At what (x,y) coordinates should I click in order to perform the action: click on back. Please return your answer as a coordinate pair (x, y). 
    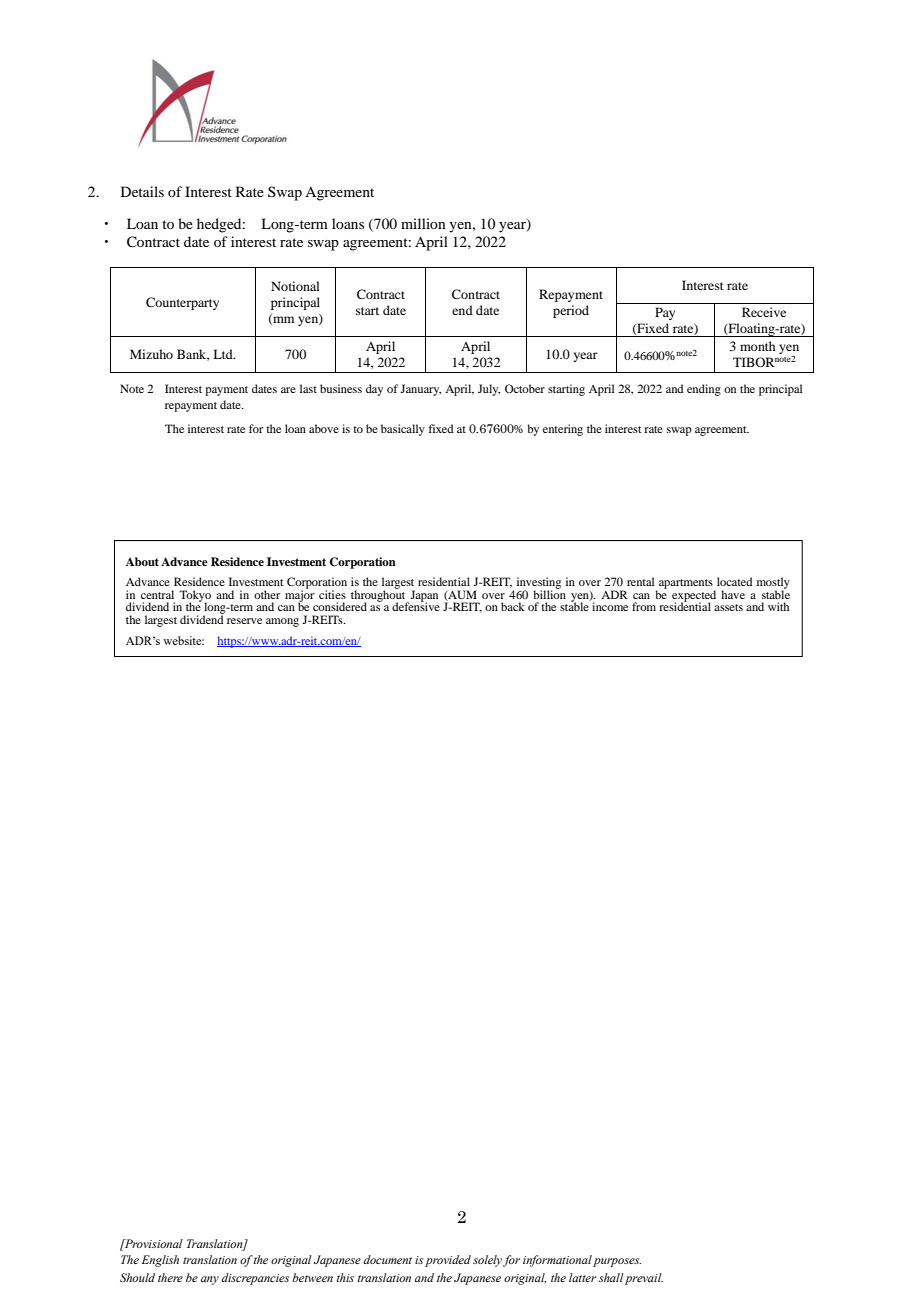
    Looking at the image, I should click on (513, 606).
